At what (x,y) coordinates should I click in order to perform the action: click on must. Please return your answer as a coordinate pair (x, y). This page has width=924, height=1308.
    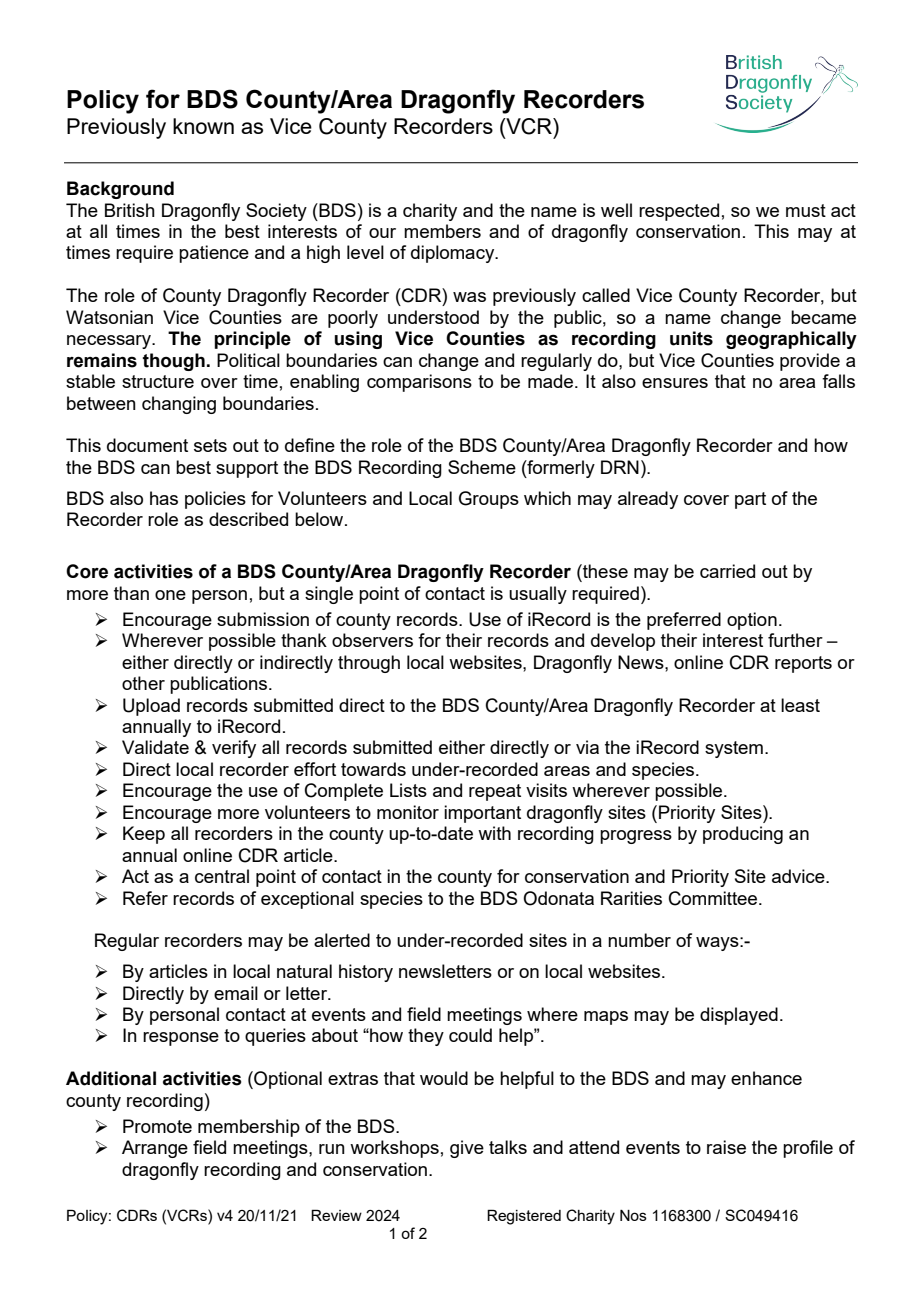
    Looking at the image, I should click on (806, 210).
